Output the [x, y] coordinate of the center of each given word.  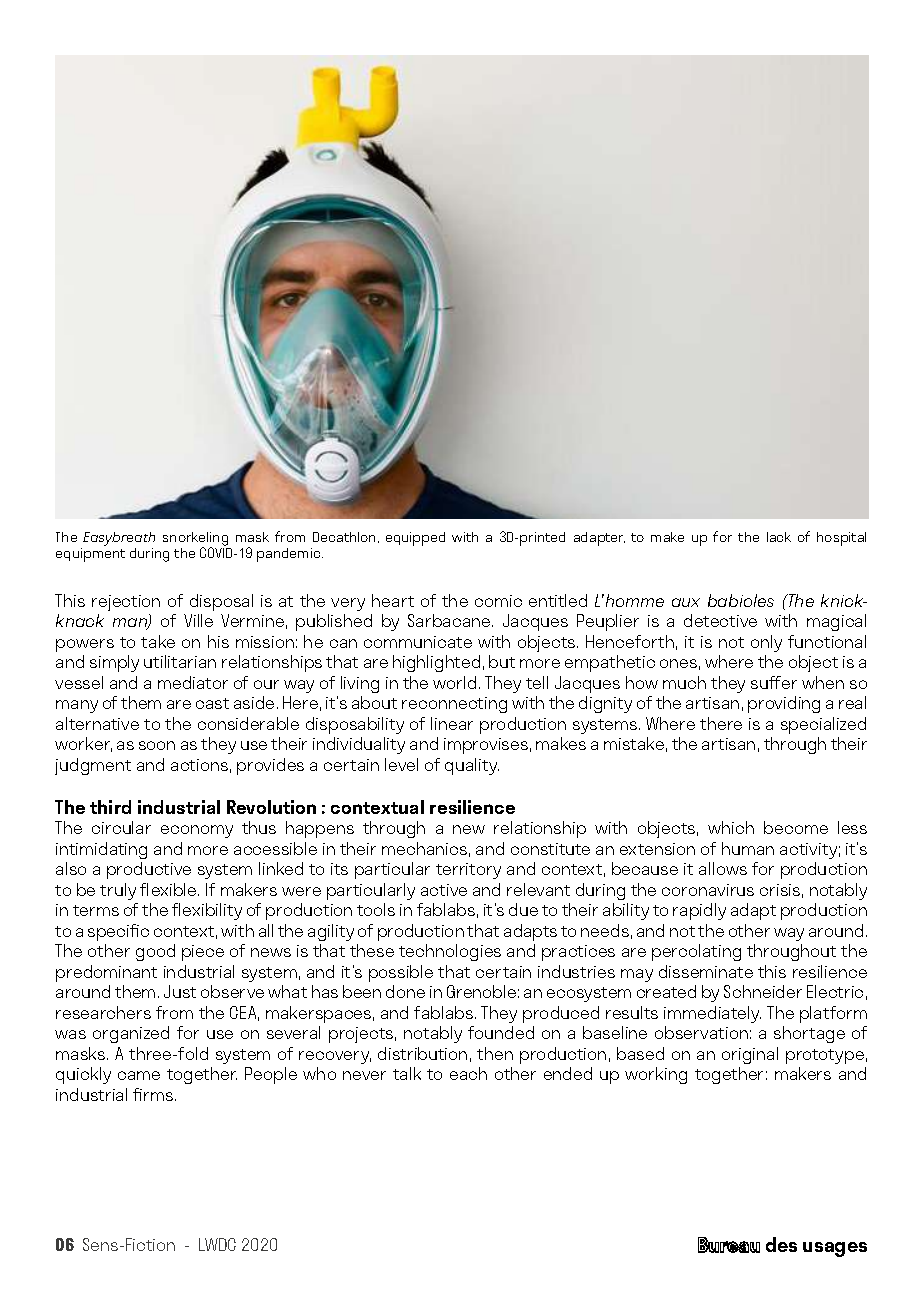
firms [154, 1094]
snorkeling [195, 540]
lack [779, 537]
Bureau [729, 1245]
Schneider [763, 991]
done [405, 991]
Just [180, 991]
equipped [415, 539]
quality [472, 766]
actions [199, 765]
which [731, 827]
